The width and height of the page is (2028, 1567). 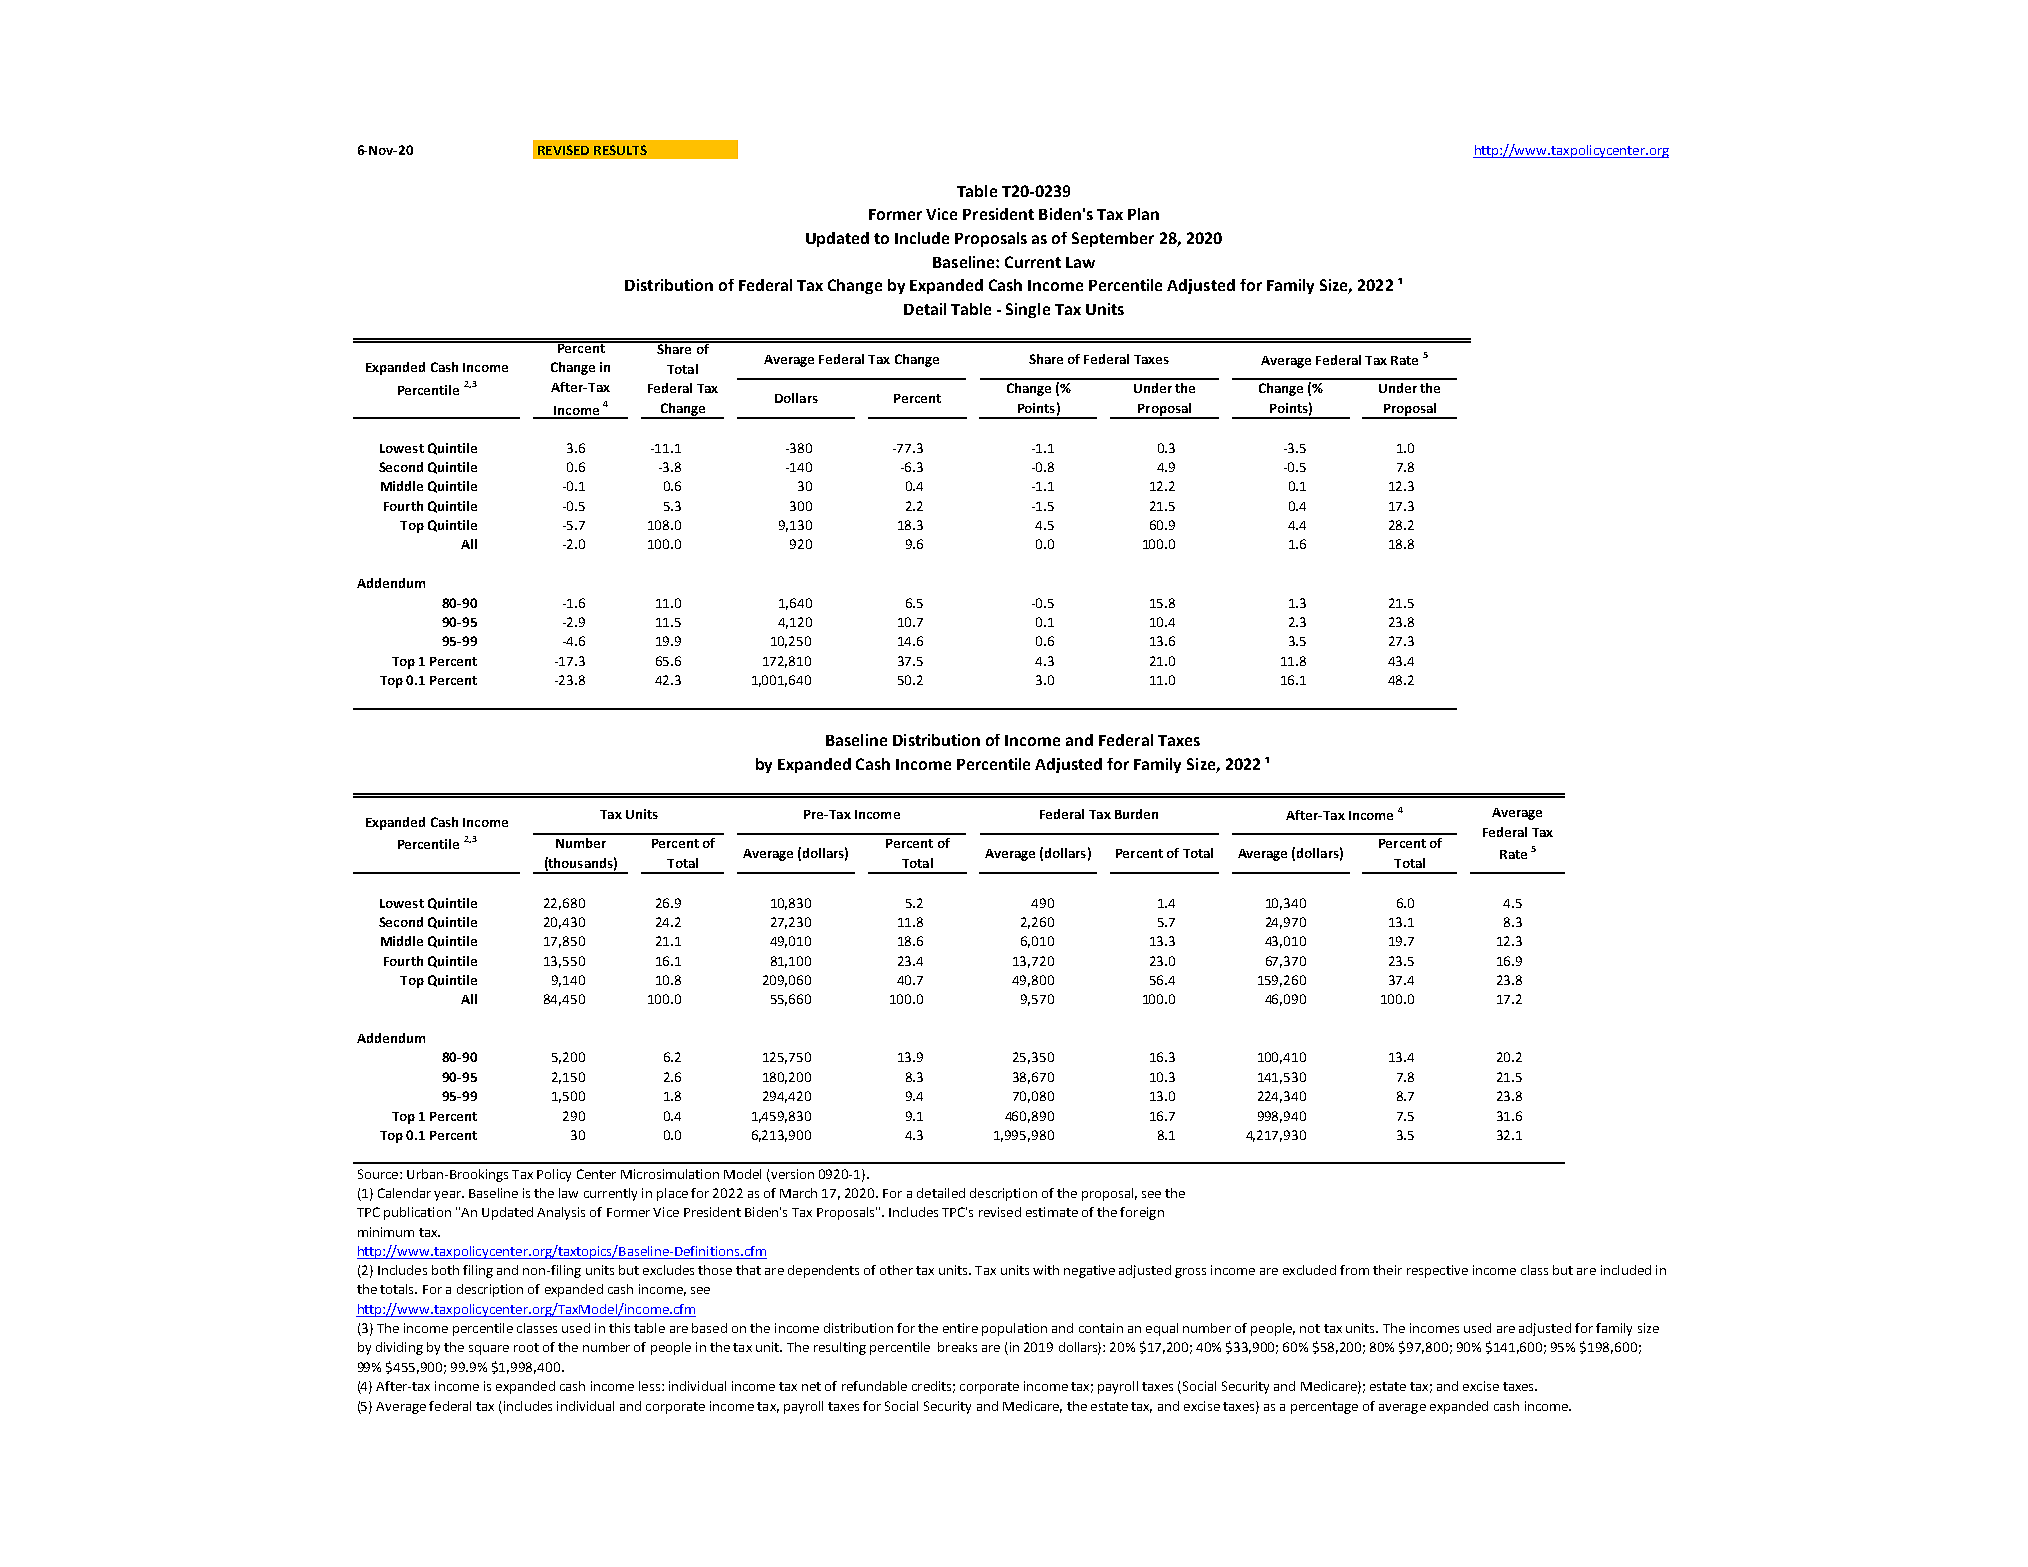 I want to click on RESULTS, so click(x=620, y=150).
